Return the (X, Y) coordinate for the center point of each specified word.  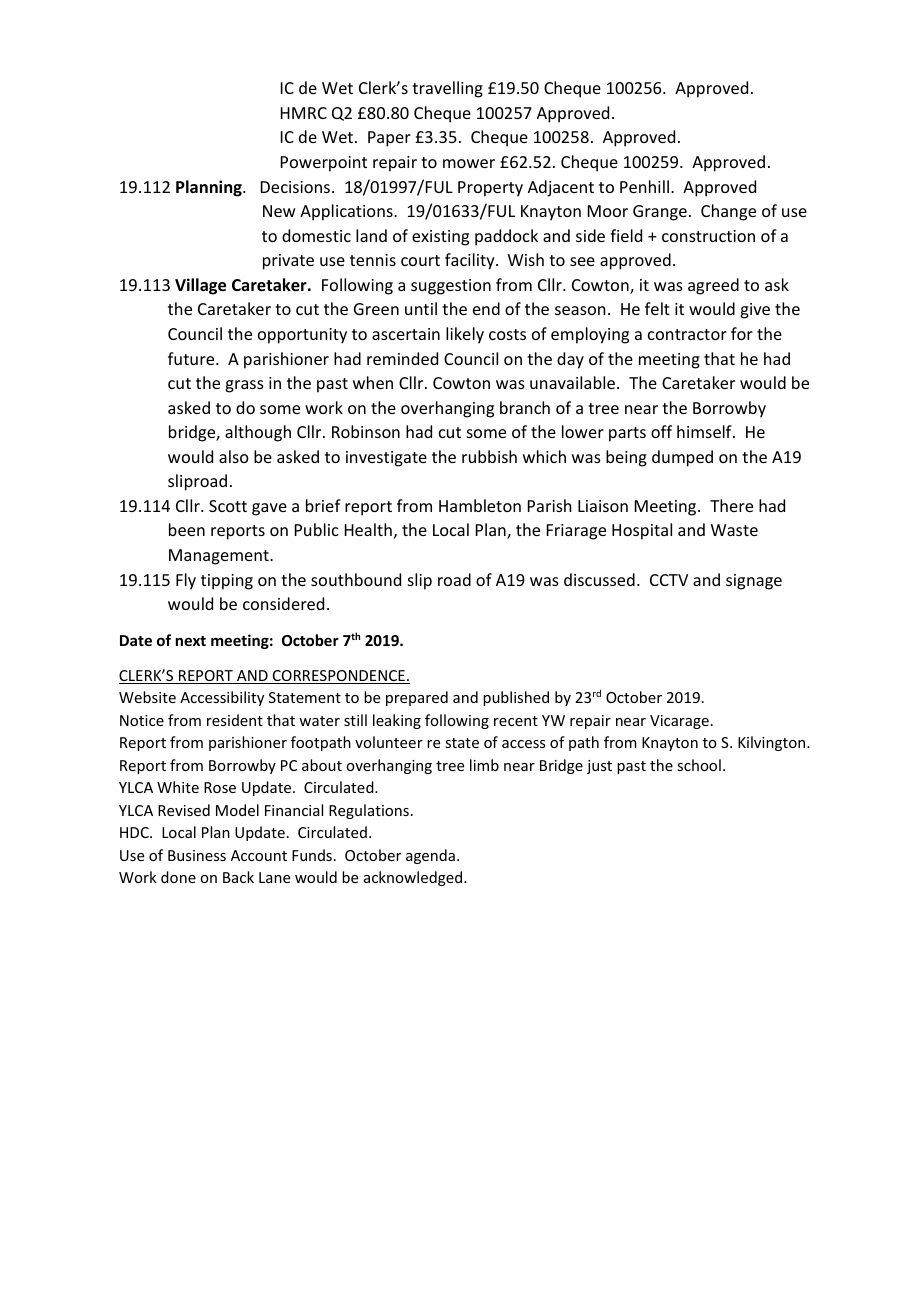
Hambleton (480, 505)
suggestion (451, 287)
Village (200, 286)
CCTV (669, 580)
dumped (682, 458)
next (191, 641)
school (699, 765)
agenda (430, 856)
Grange (660, 213)
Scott (228, 506)
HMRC (304, 113)
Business (197, 855)
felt (657, 308)
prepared (417, 698)
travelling (447, 89)
